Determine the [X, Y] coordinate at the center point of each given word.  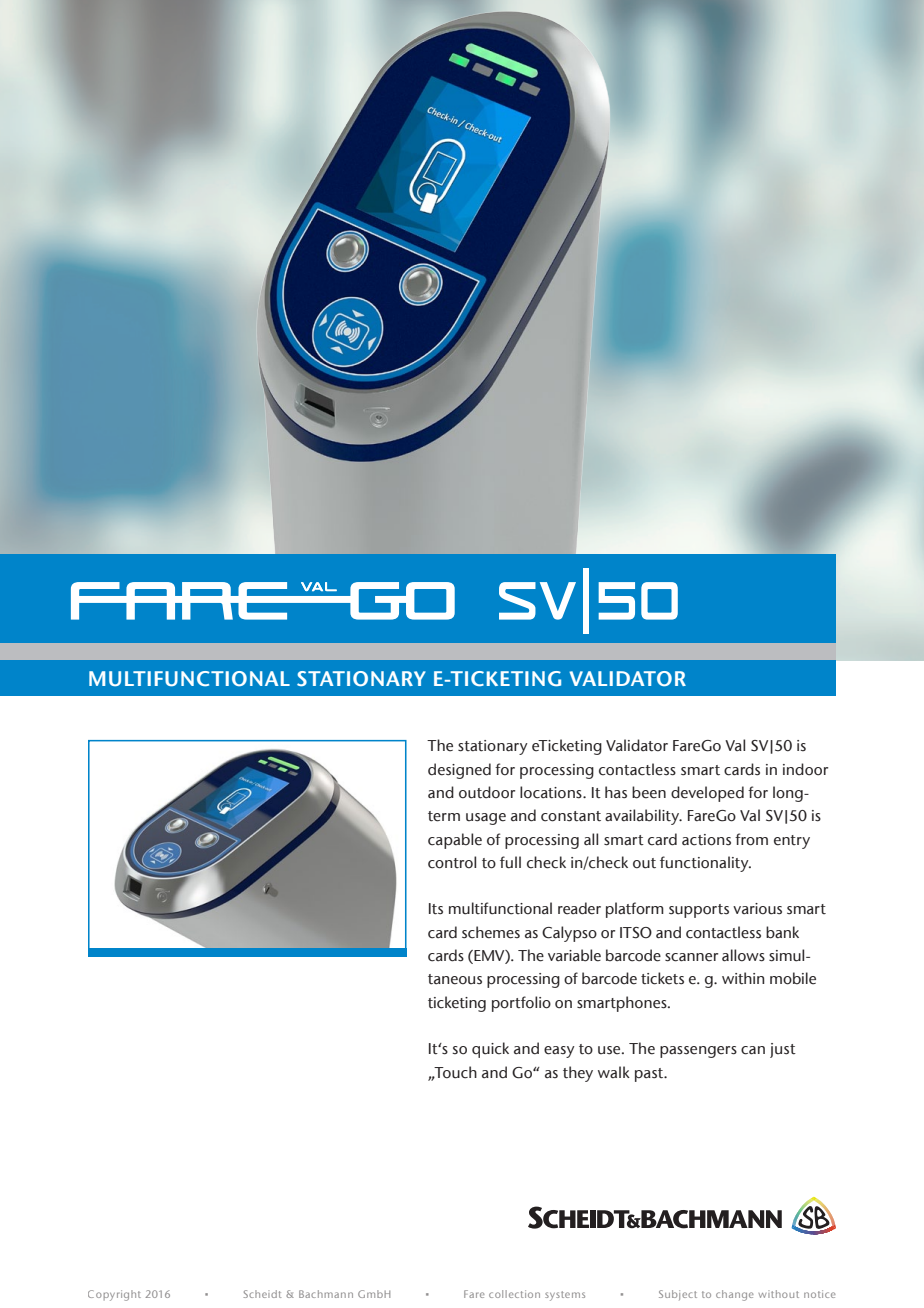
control [452, 862]
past [650, 1075]
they [578, 1074]
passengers [698, 1052]
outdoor [487, 792]
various [757, 909]
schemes [491, 932]
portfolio [521, 1004]
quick [490, 1050]
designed [459, 771]
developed [707, 794]
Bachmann [326, 1294]
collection [514, 1294]
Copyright [114, 1295]
